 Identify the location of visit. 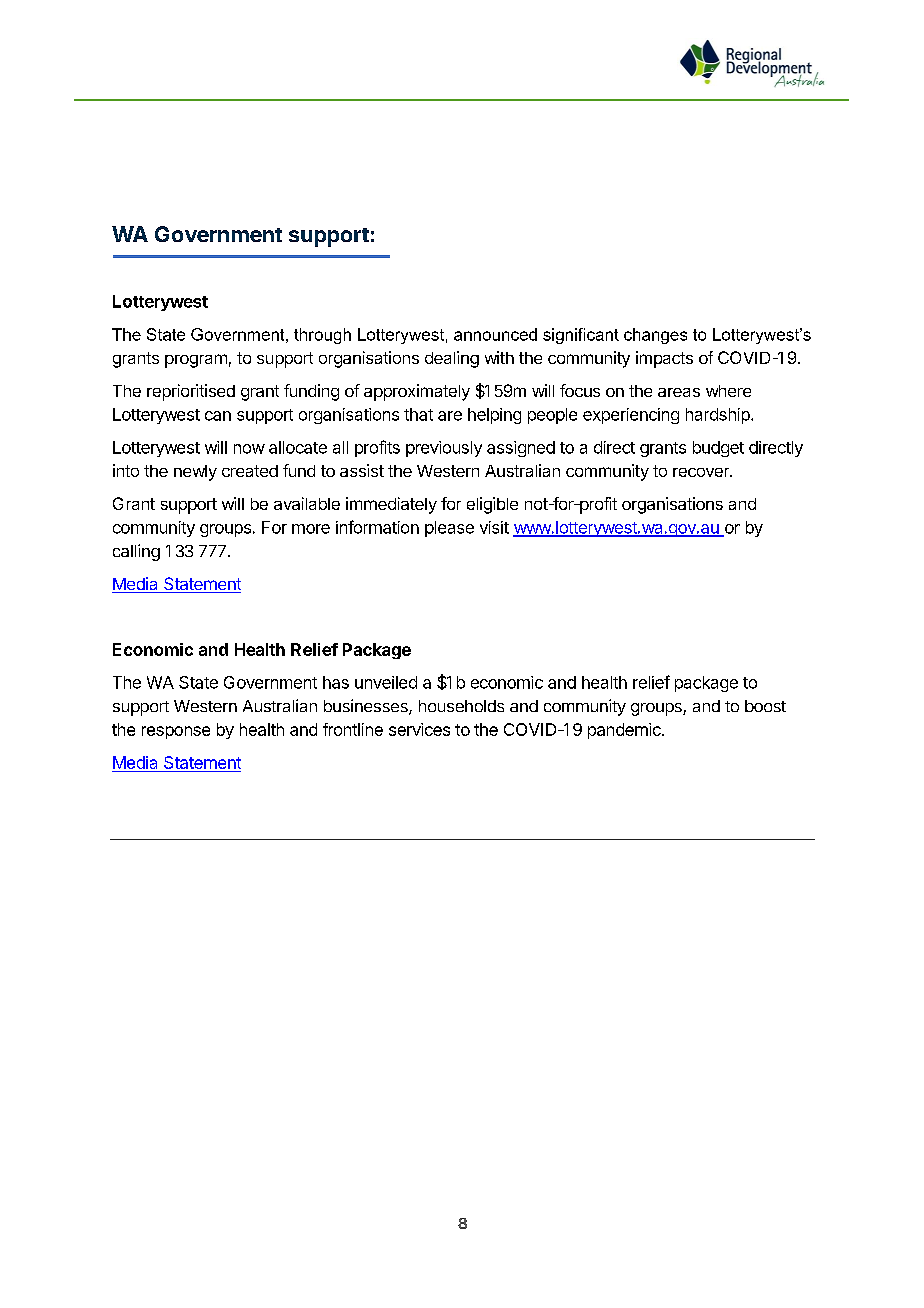
(494, 527).
